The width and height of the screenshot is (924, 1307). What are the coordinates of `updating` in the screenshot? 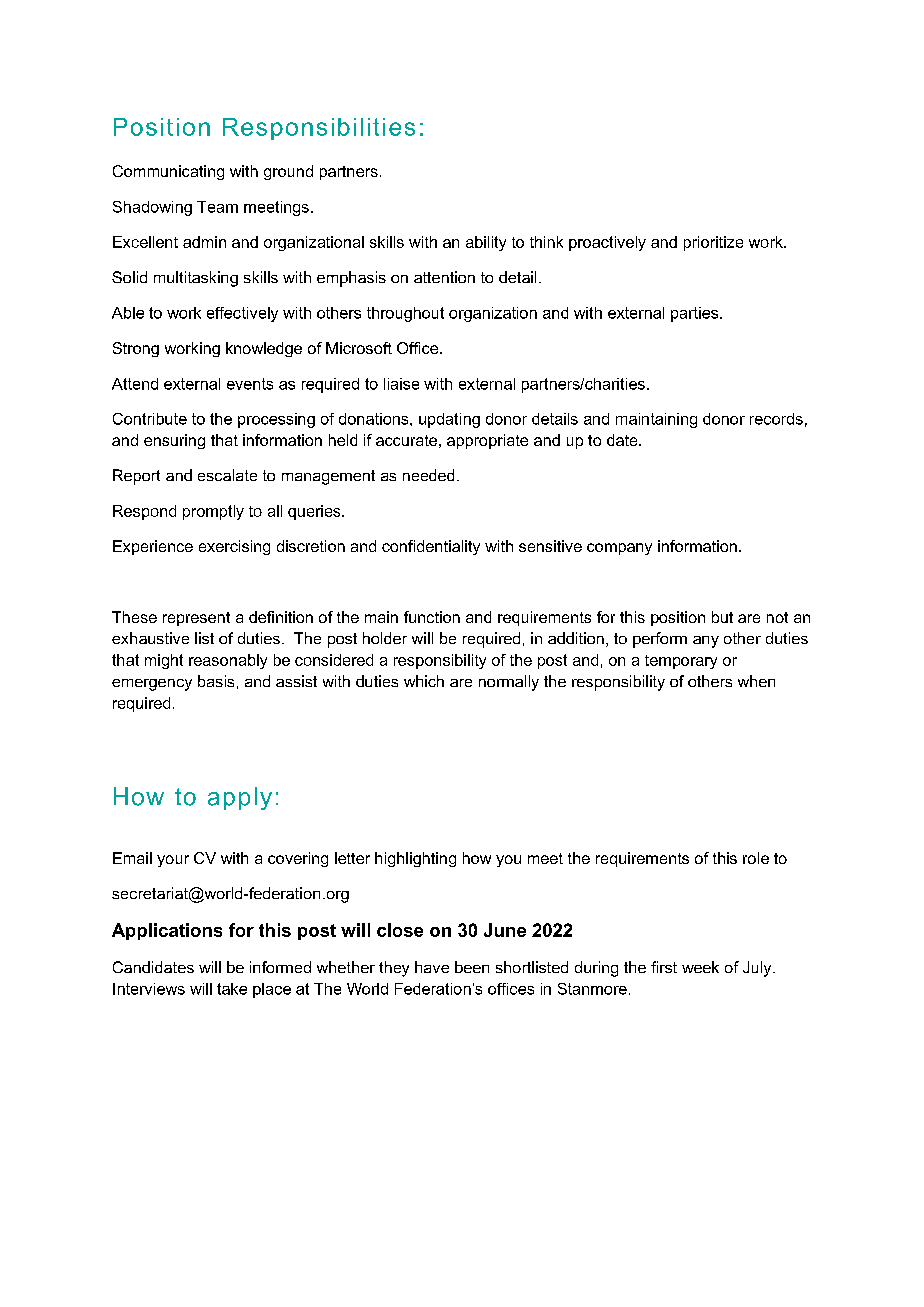 It's located at (449, 420).
